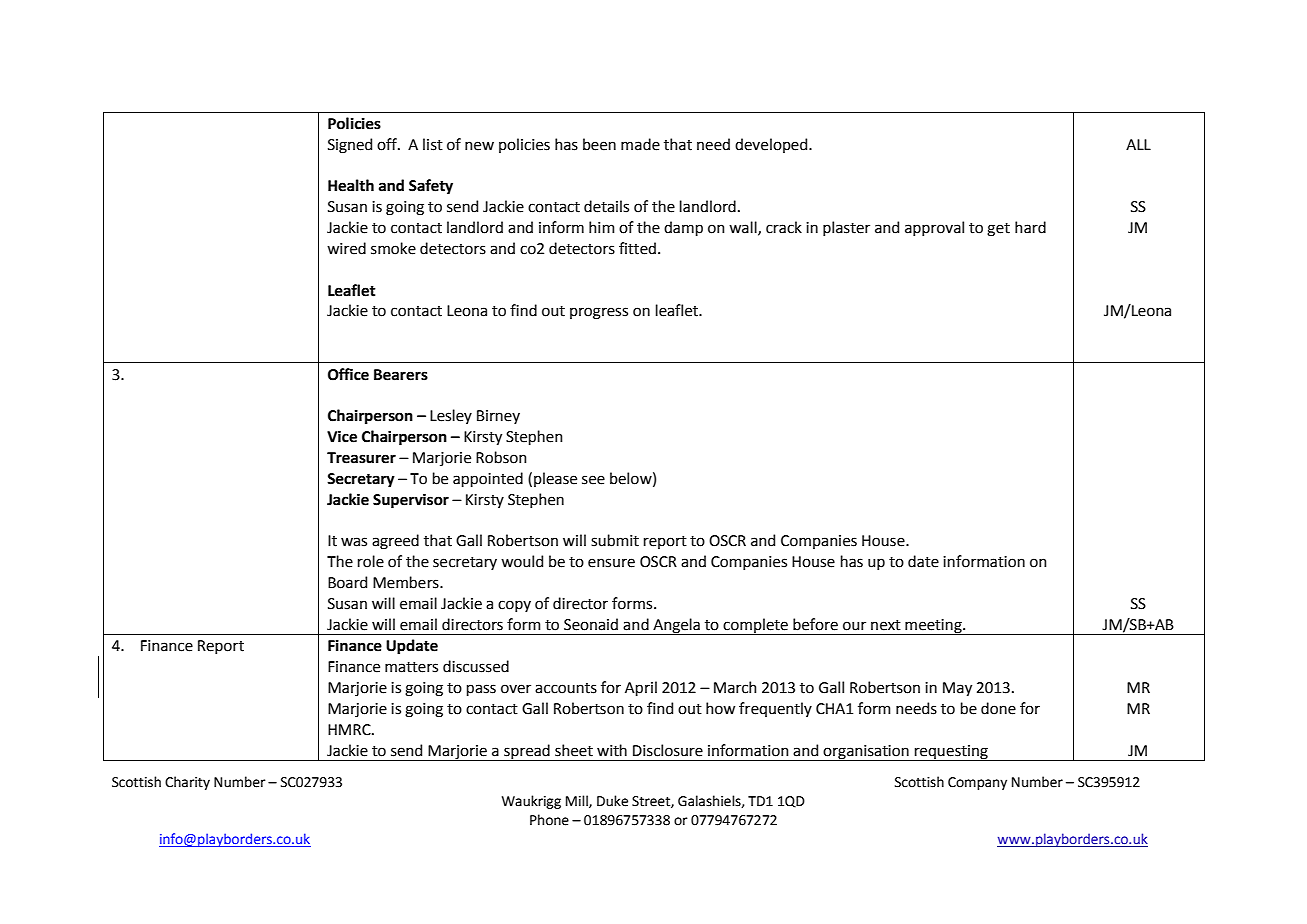 The image size is (1307, 924). I want to click on Office, so click(348, 374).
